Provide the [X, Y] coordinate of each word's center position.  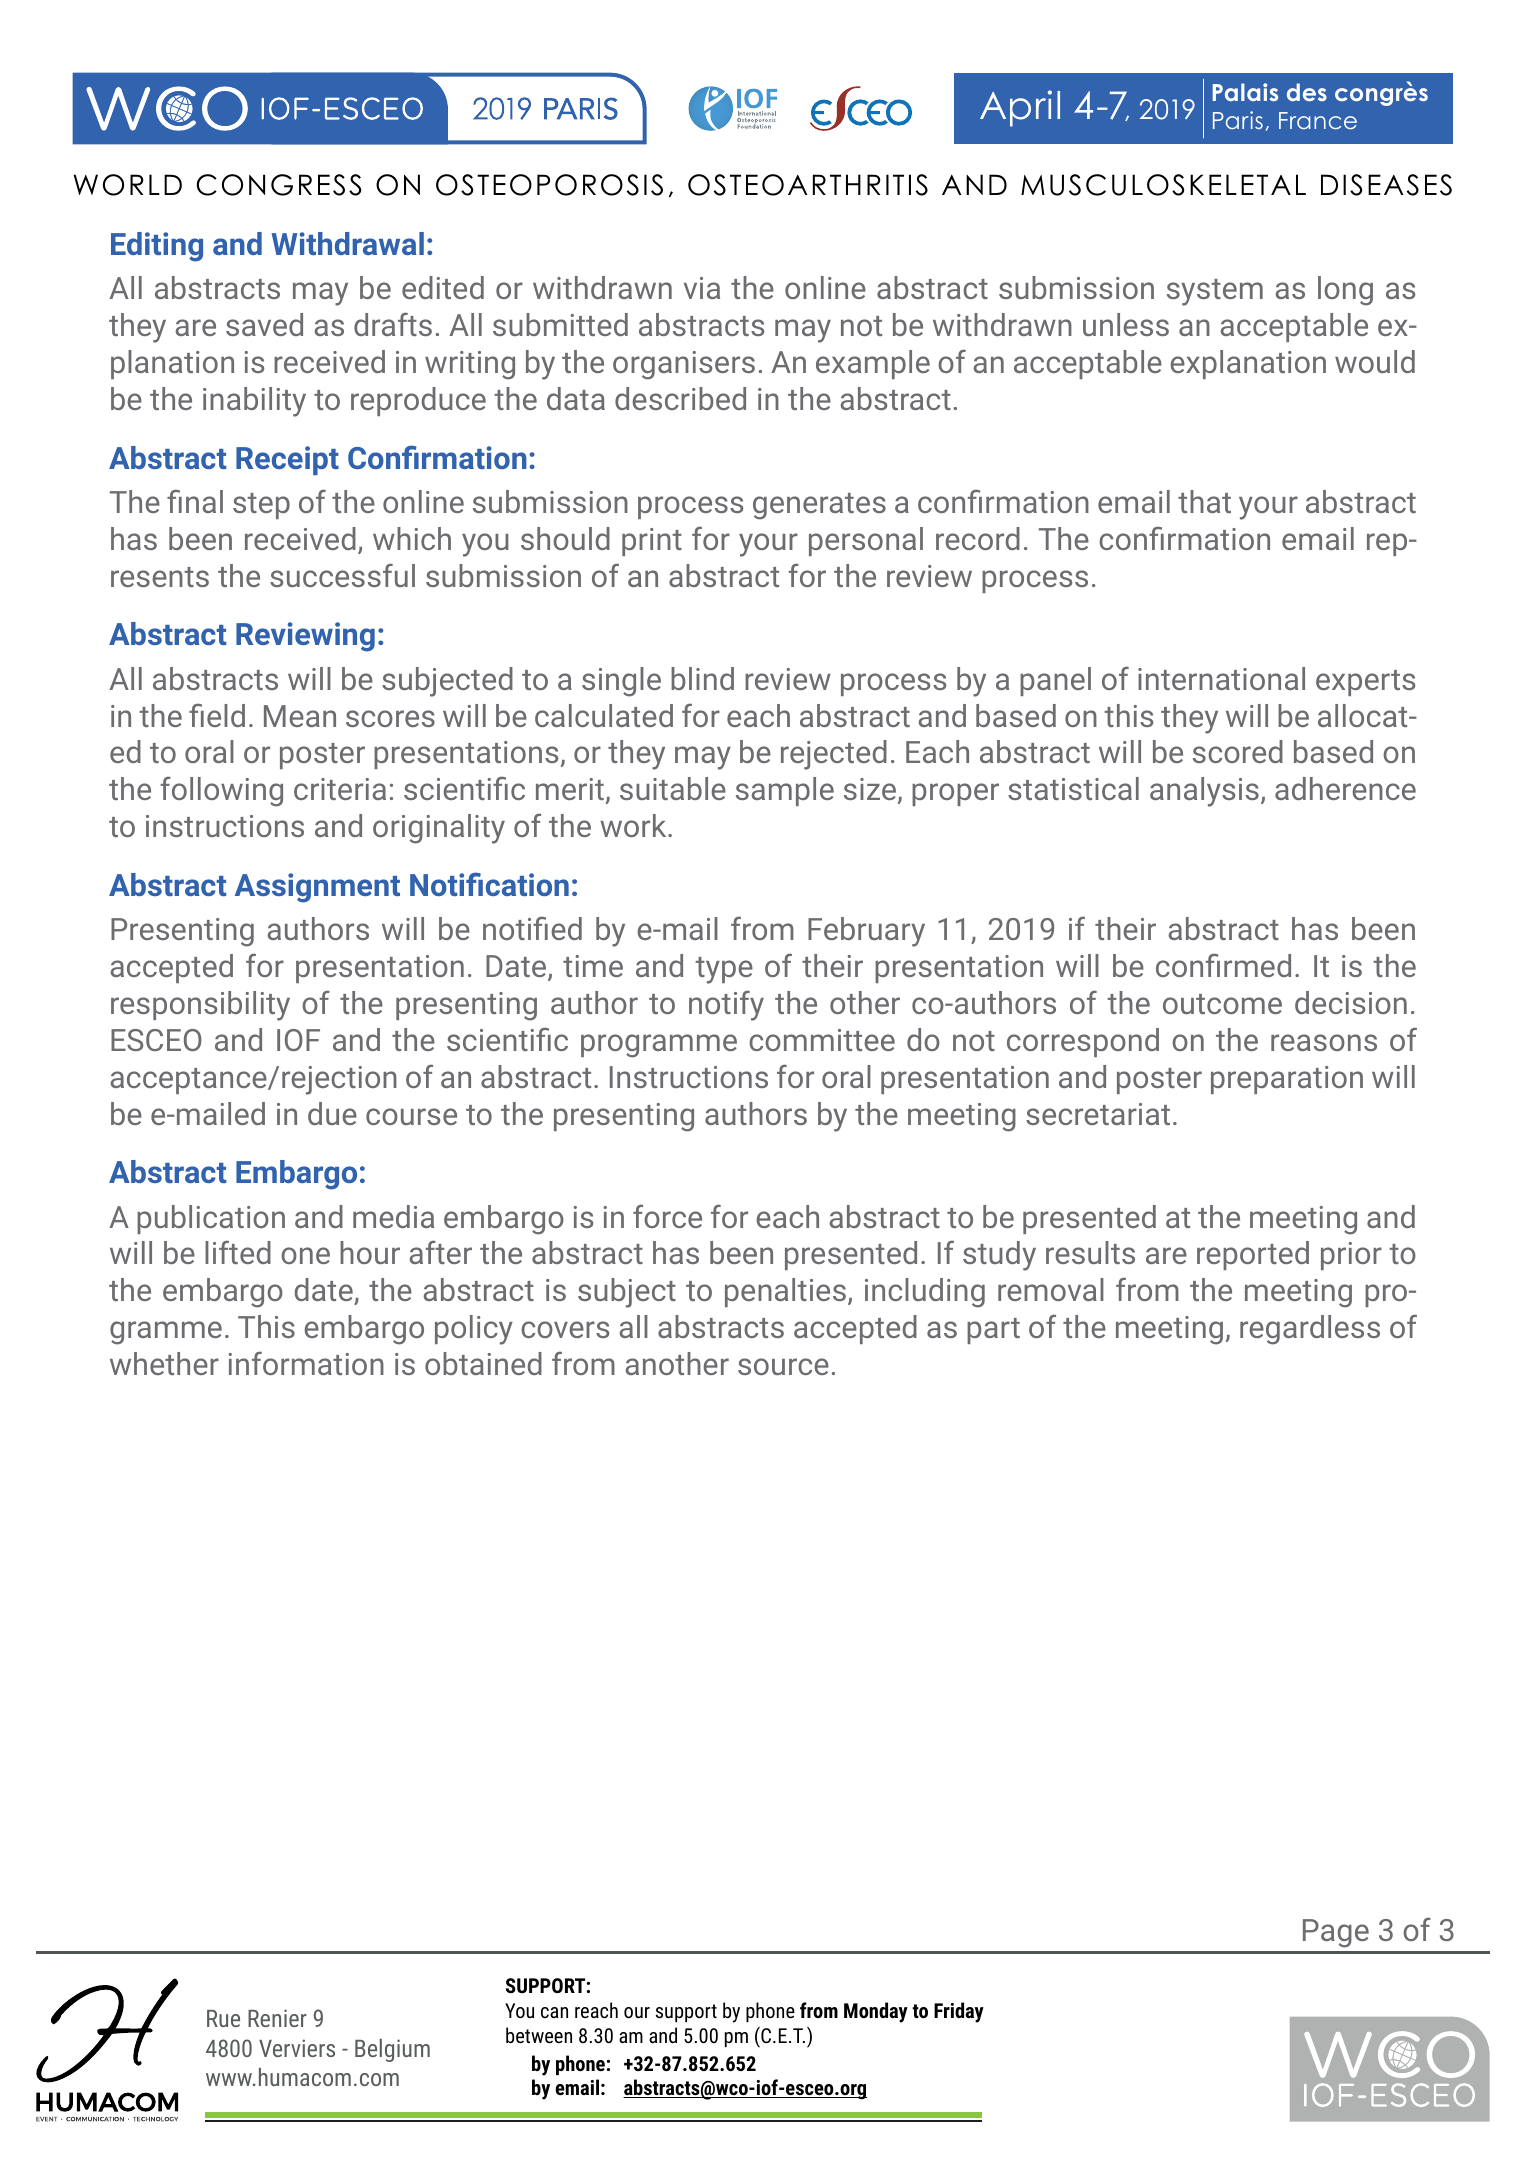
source [783, 1366]
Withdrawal [347, 243]
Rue [223, 2018]
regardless [1310, 1330]
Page [1336, 1933]
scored [1238, 751]
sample [785, 791]
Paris [1238, 120]
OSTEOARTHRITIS [808, 185]
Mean [300, 716]
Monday [876, 2012]
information [306, 1363]
